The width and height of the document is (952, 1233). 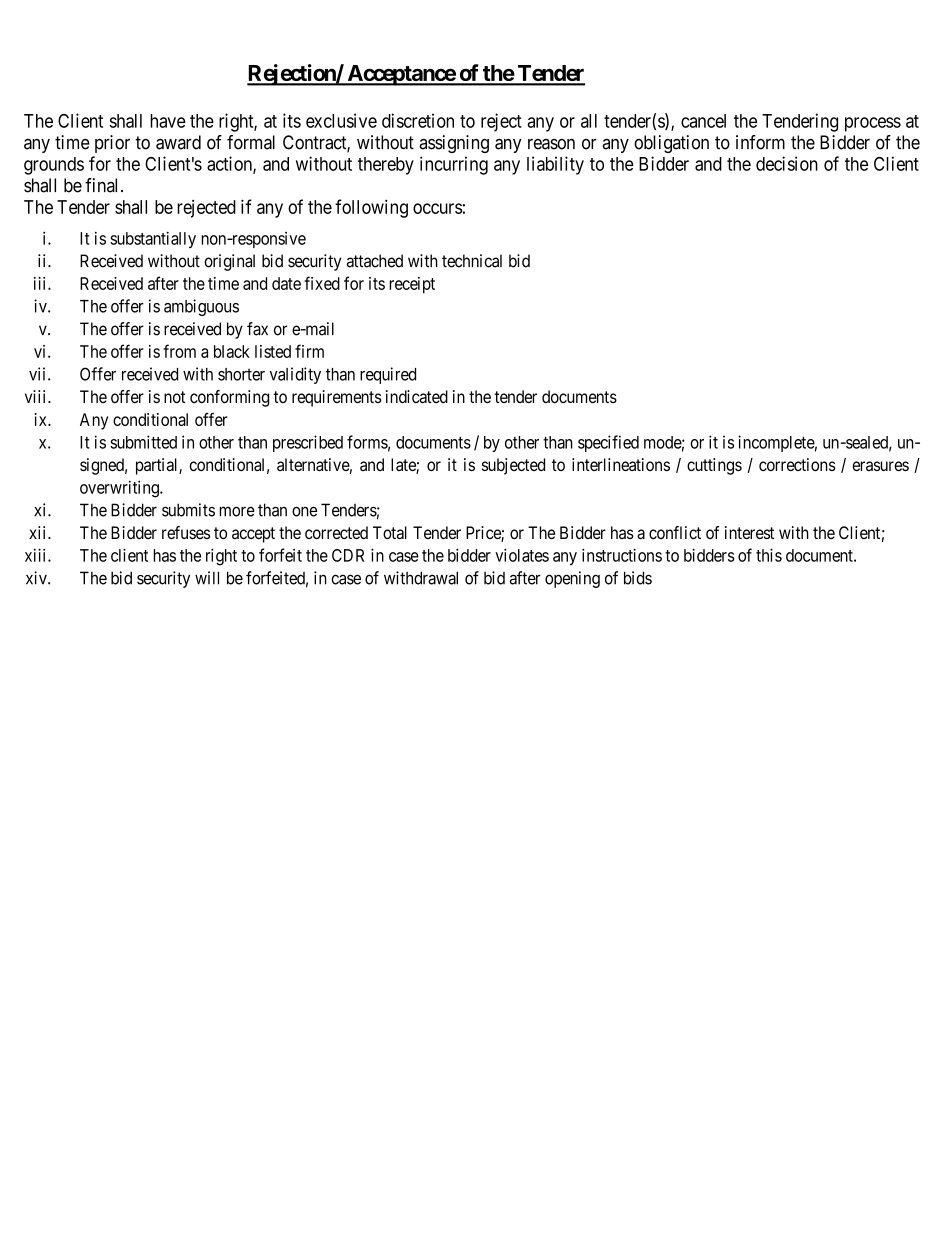 I want to click on indicated, so click(x=417, y=396).
